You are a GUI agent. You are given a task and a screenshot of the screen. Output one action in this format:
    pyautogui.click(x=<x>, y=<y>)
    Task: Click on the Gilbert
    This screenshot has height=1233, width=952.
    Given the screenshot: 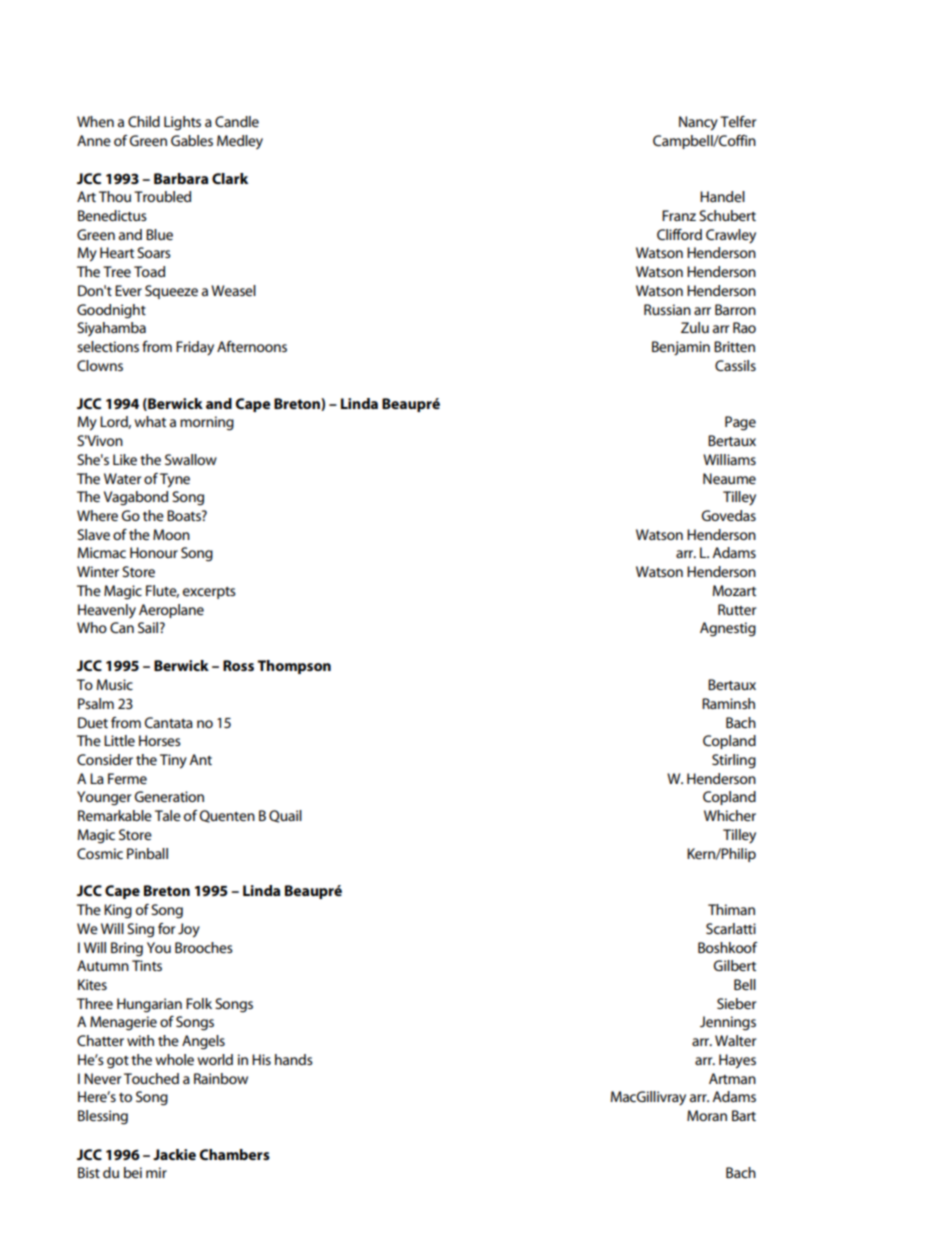 What is the action you would take?
    pyautogui.click(x=735, y=965)
